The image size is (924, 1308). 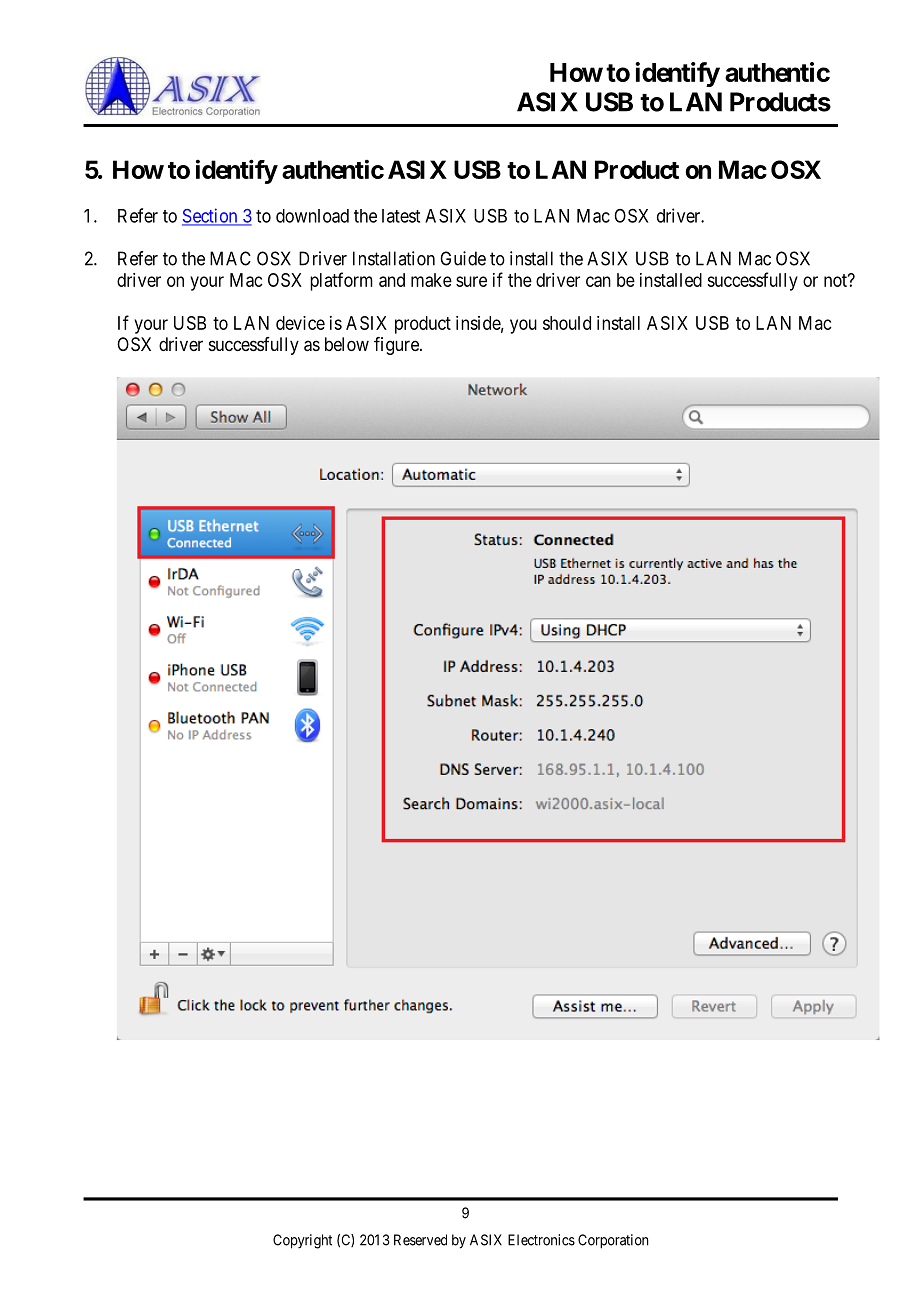 What do you see at coordinates (420, 1240) in the page?
I see `Reserved` at bounding box center [420, 1240].
